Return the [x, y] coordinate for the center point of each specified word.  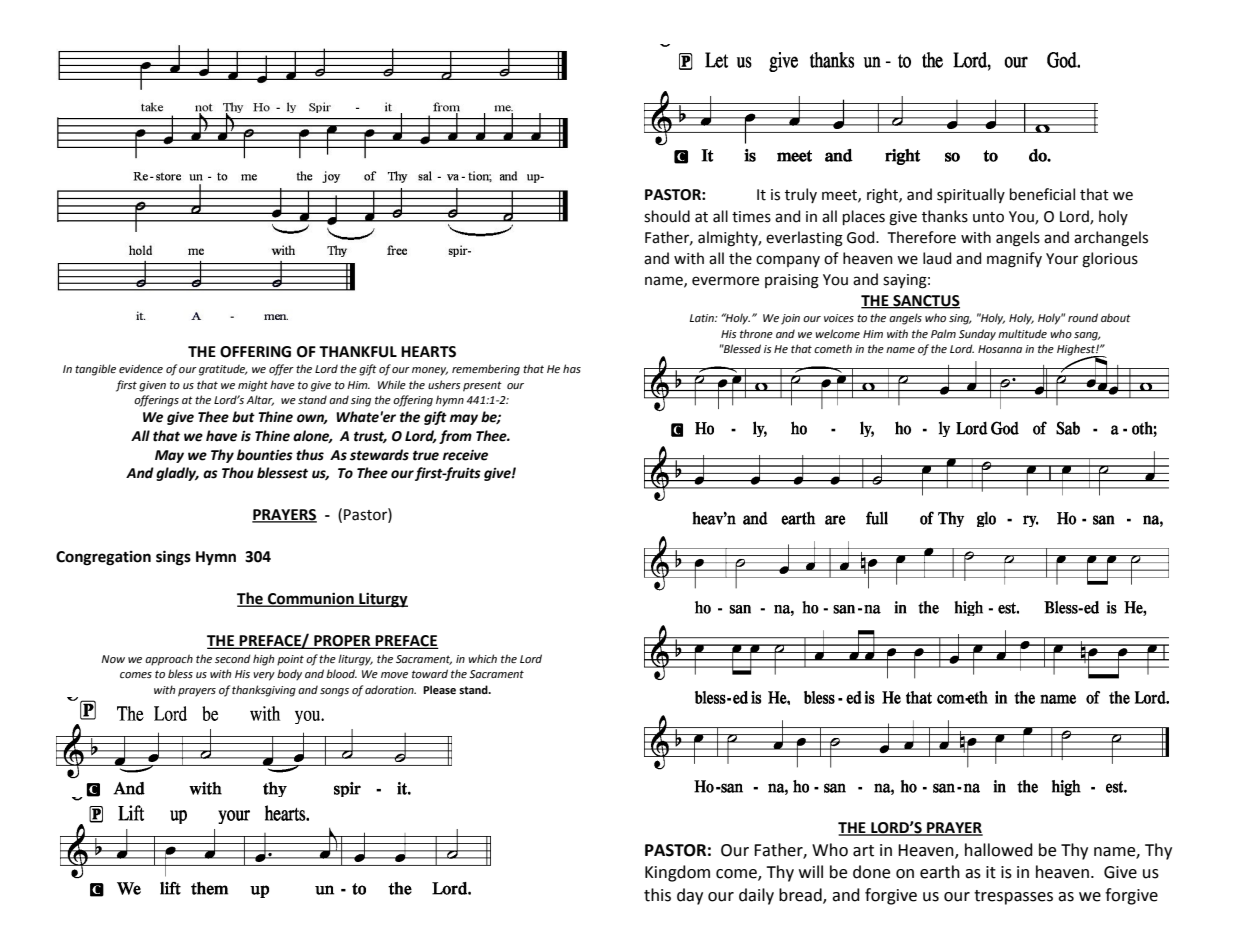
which [483, 658]
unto [988, 217]
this [657, 895]
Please [439, 689]
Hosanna [1000, 349]
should [667, 216]
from [455, 437]
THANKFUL [358, 352]
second [233, 658]
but [243, 417]
